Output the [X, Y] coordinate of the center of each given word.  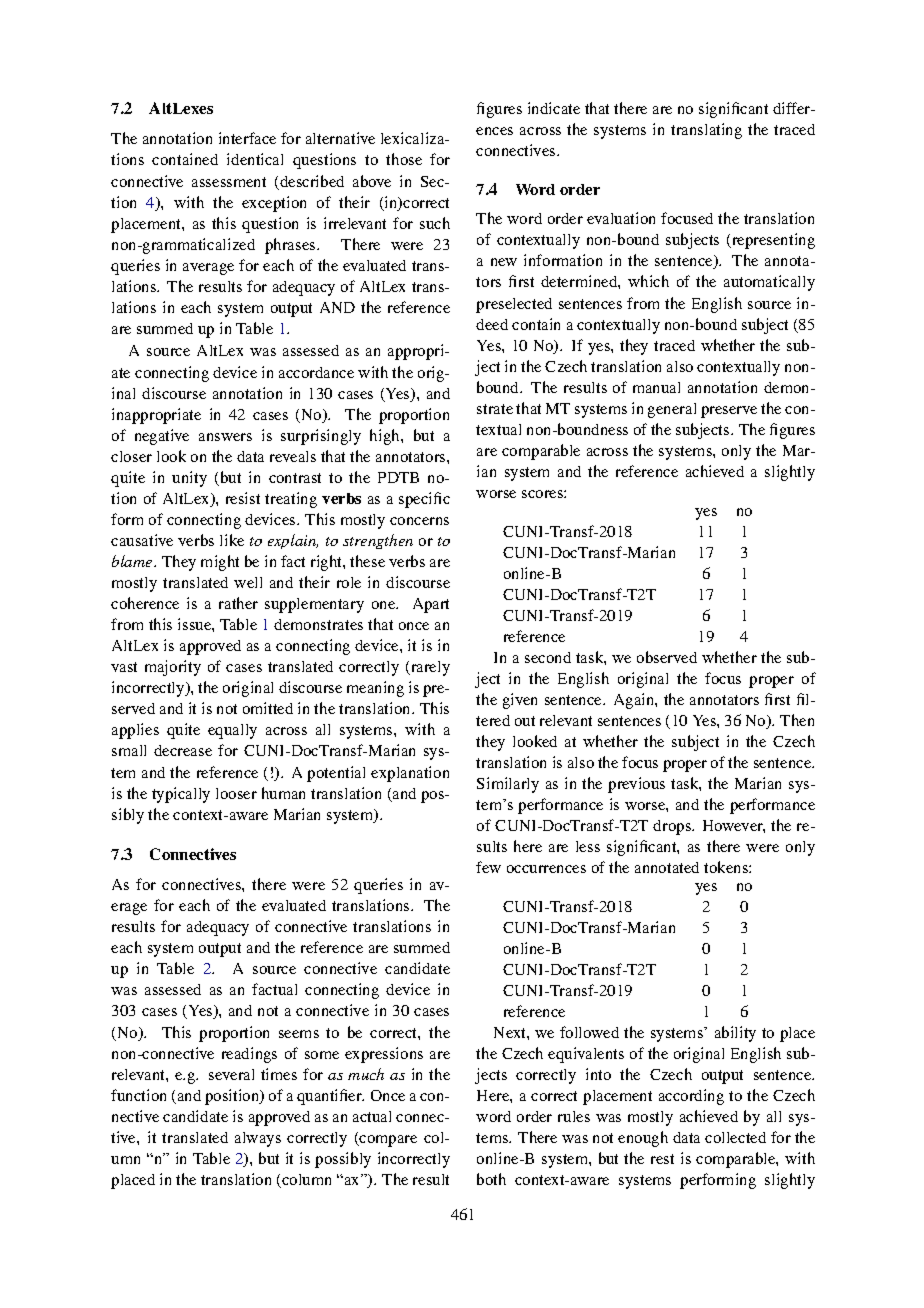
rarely [429, 668]
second [548, 657]
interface [247, 138]
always [258, 1139]
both [491, 1179]
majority [173, 668]
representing [772, 241]
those [404, 159]
